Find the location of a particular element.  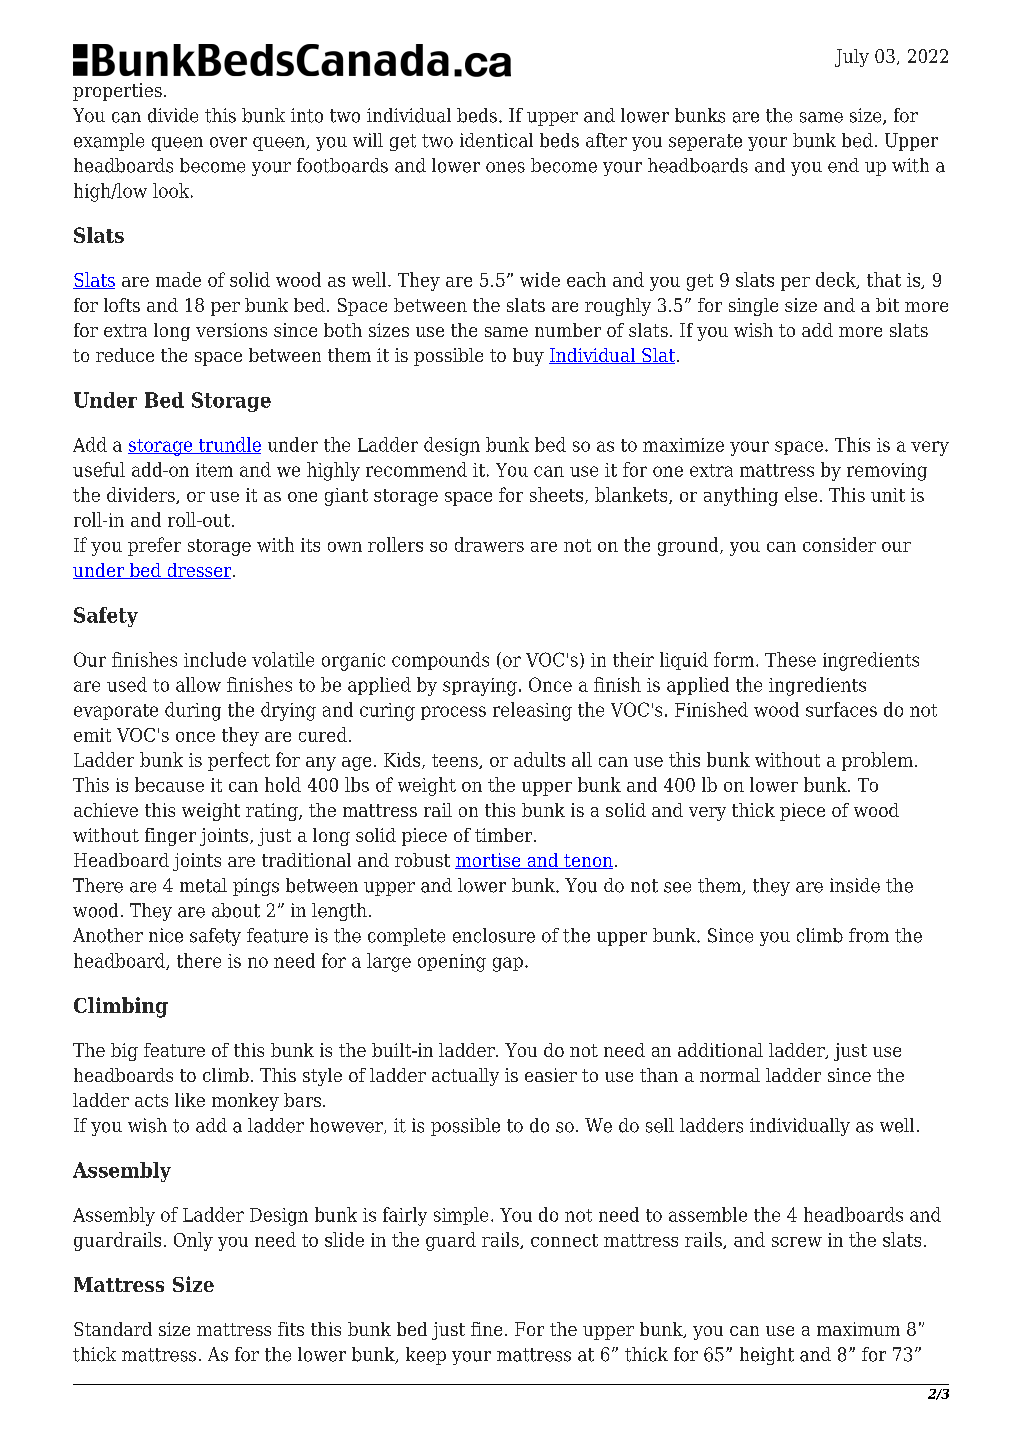

identical is located at coordinates (496, 140).
